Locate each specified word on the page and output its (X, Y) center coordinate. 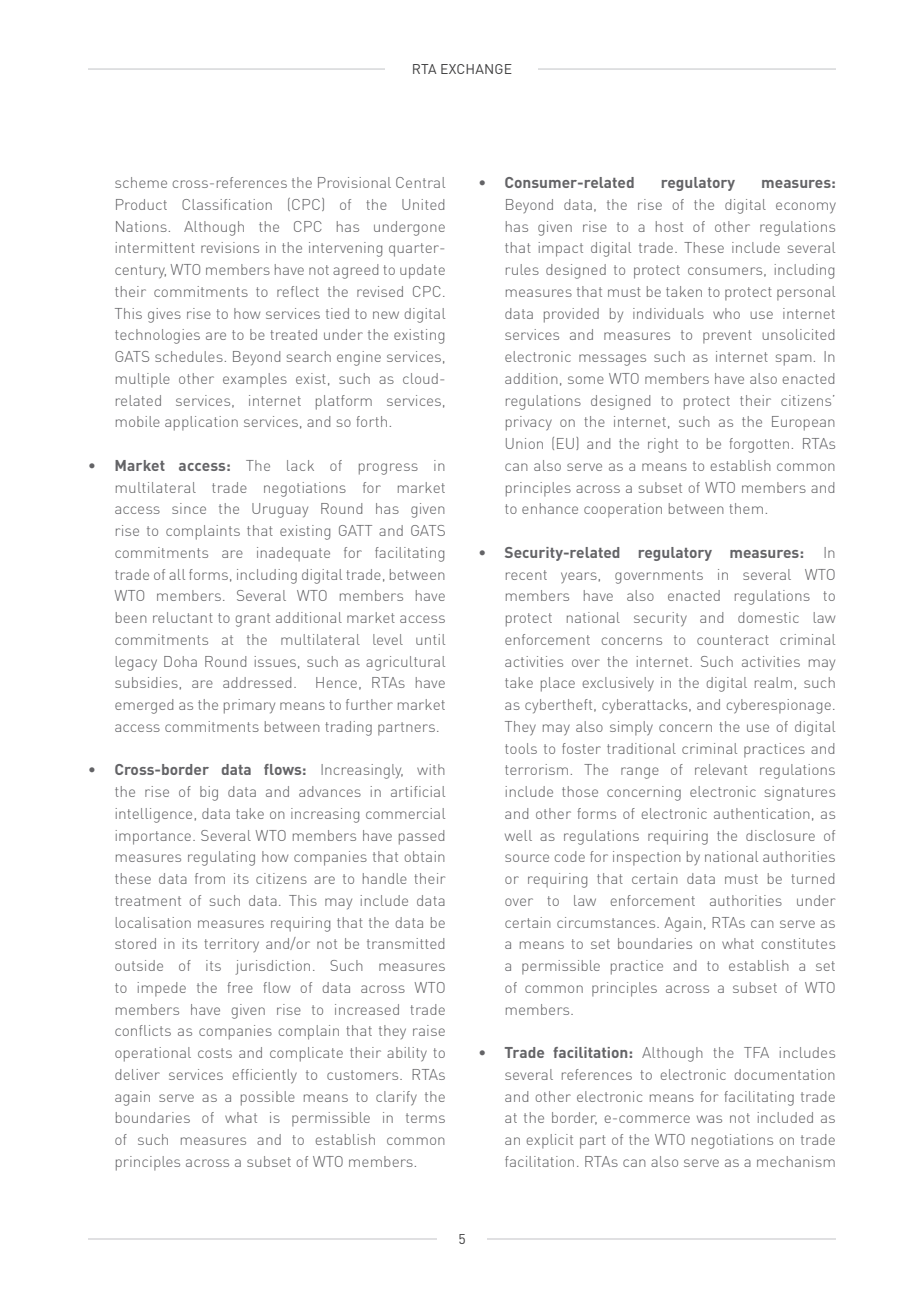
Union (524, 443)
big (209, 793)
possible (268, 1098)
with (431, 769)
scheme (141, 182)
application (201, 423)
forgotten (759, 445)
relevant (721, 769)
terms (425, 1118)
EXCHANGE (476, 69)
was (709, 1119)
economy (806, 208)
